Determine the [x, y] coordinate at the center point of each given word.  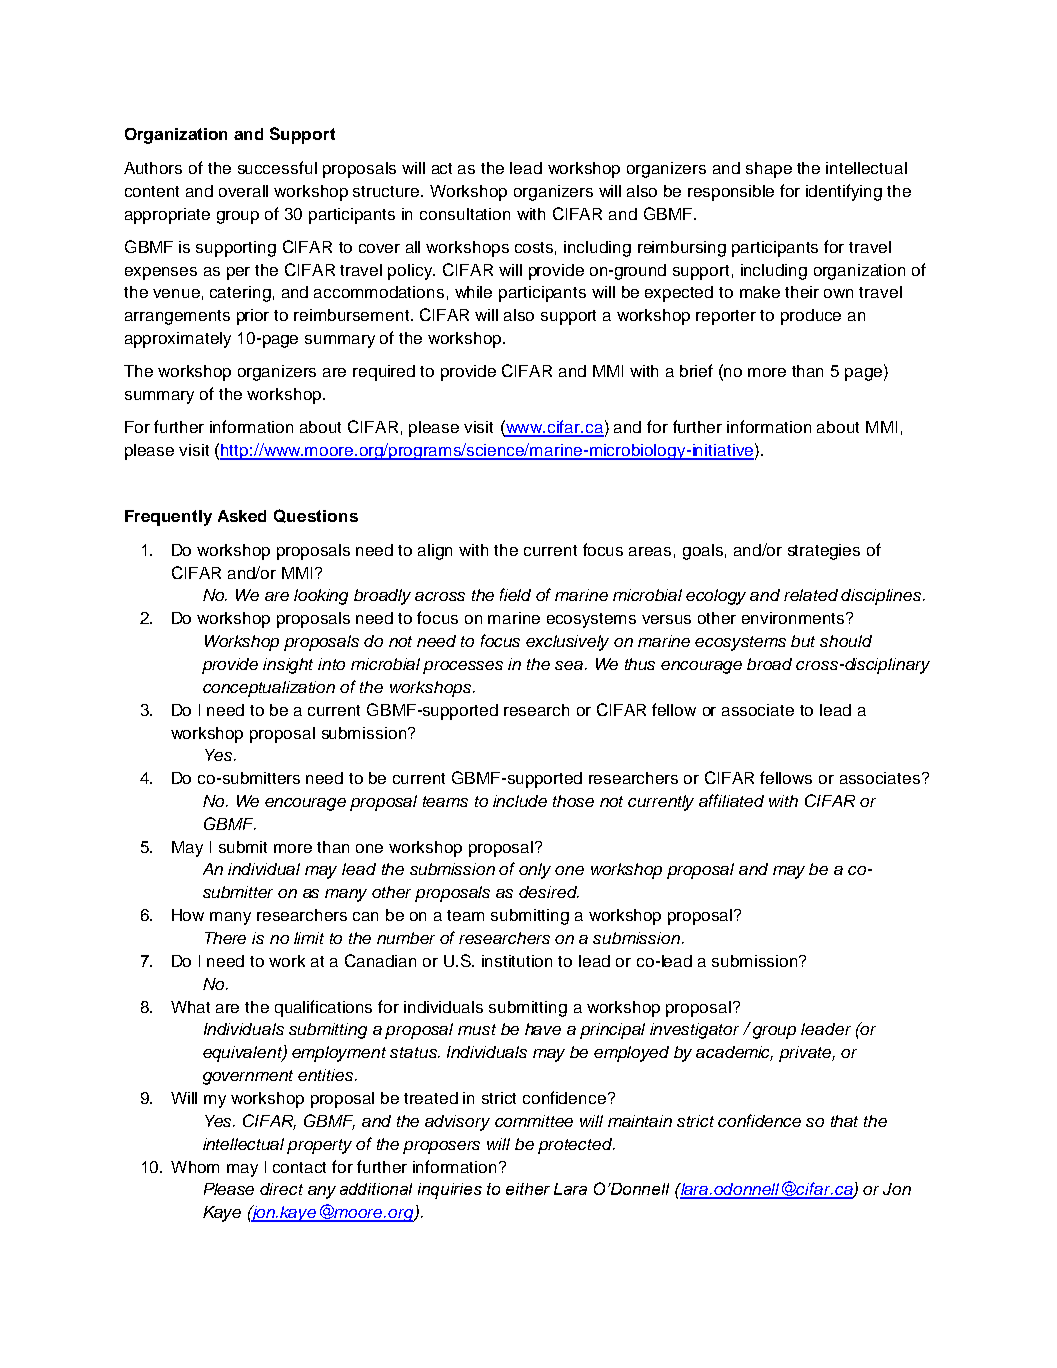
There [225, 938]
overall [243, 191]
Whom [195, 1167]
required [384, 373]
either [528, 1189]
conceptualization [269, 689]
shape [769, 170]
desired [549, 892]
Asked [242, 516]
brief [696, 370]
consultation [465, 214]
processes [463, 667]
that [844, 1121]
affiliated [731, 800]
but [803, 641]
